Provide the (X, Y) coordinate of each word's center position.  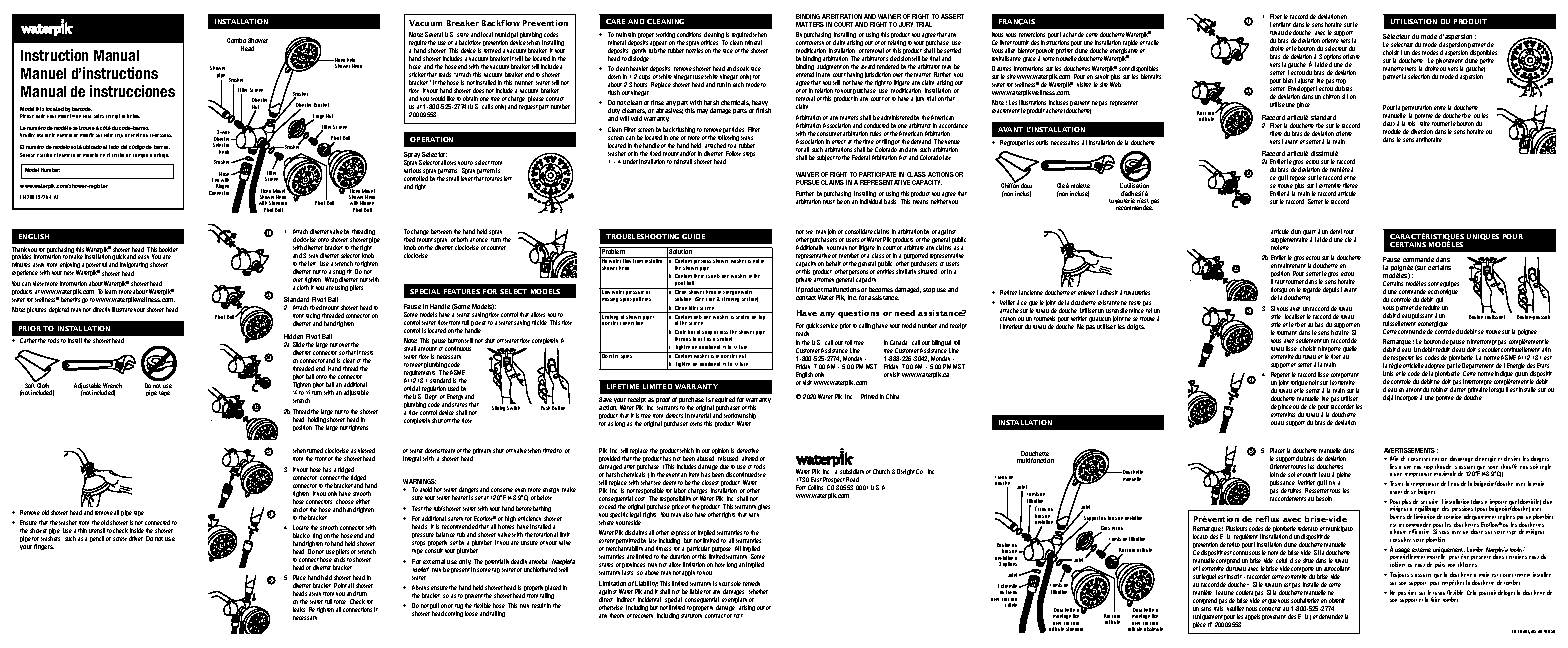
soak (743, 68)
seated (743, 315)
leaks (299, 609)
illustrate (122, 309)
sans (1206, 609)
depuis (1331, 290)
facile (1152, 42)
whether (758, 591)
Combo (236, 40)
